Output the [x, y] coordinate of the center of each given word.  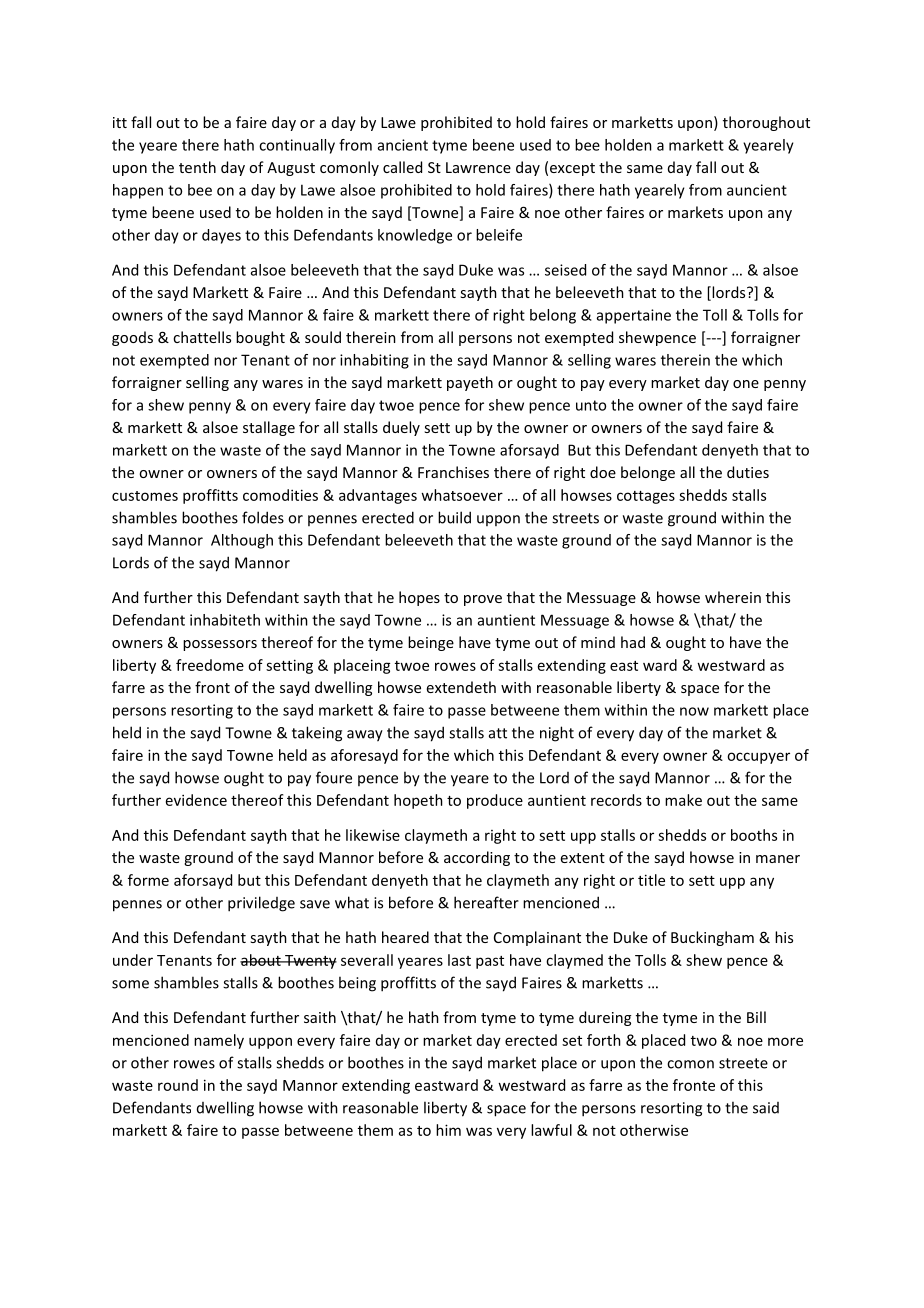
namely [219, 1041]
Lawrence [478, 167]
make [683, 800]
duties [748, 472]
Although [242, 541]
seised [565, 270]
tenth [197, 167]
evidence [196, 800]
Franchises [453, 472]
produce [495, 801]
